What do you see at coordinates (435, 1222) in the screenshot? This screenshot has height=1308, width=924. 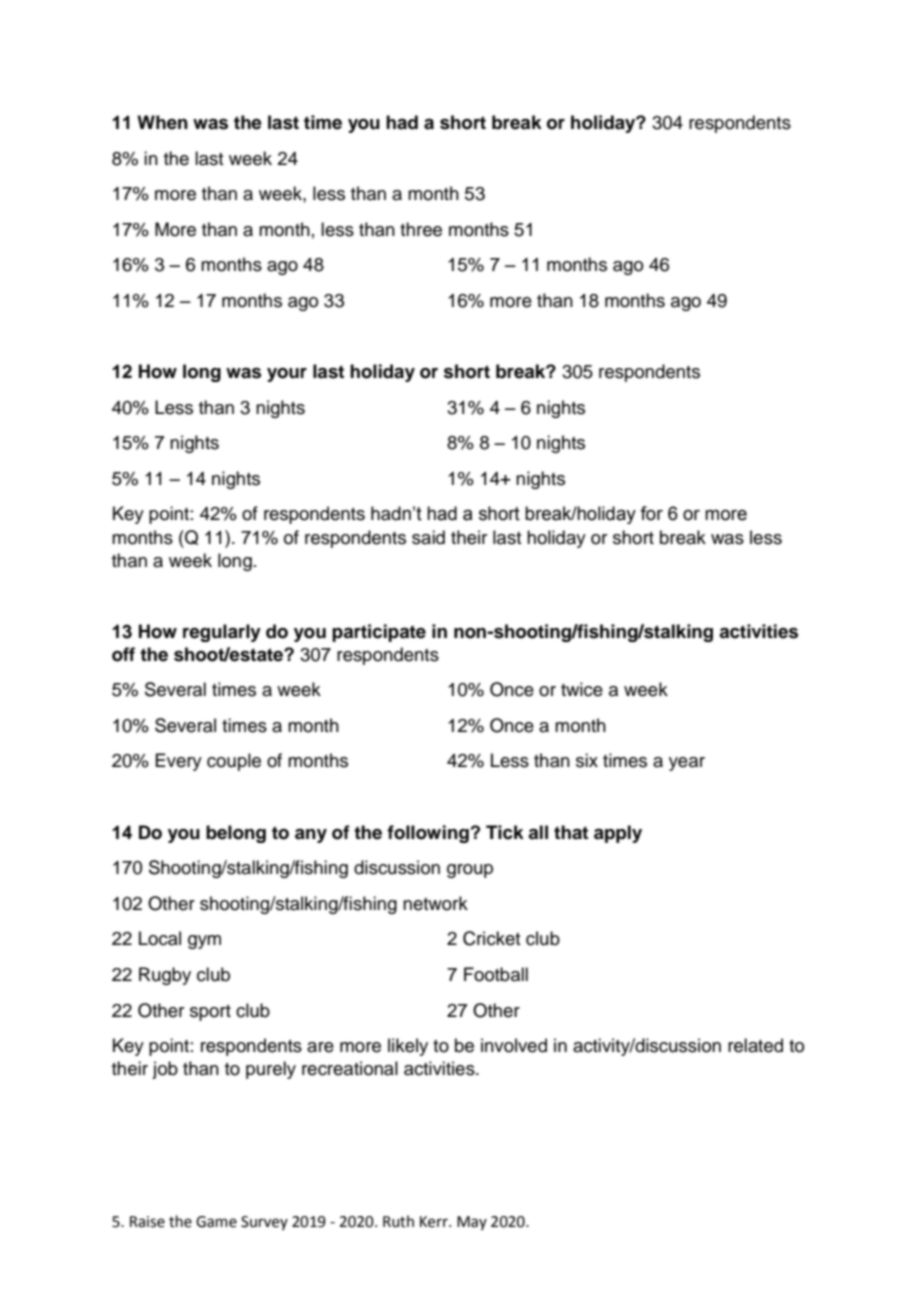 I see `Kerr` at bounding box center [435, 1222].
